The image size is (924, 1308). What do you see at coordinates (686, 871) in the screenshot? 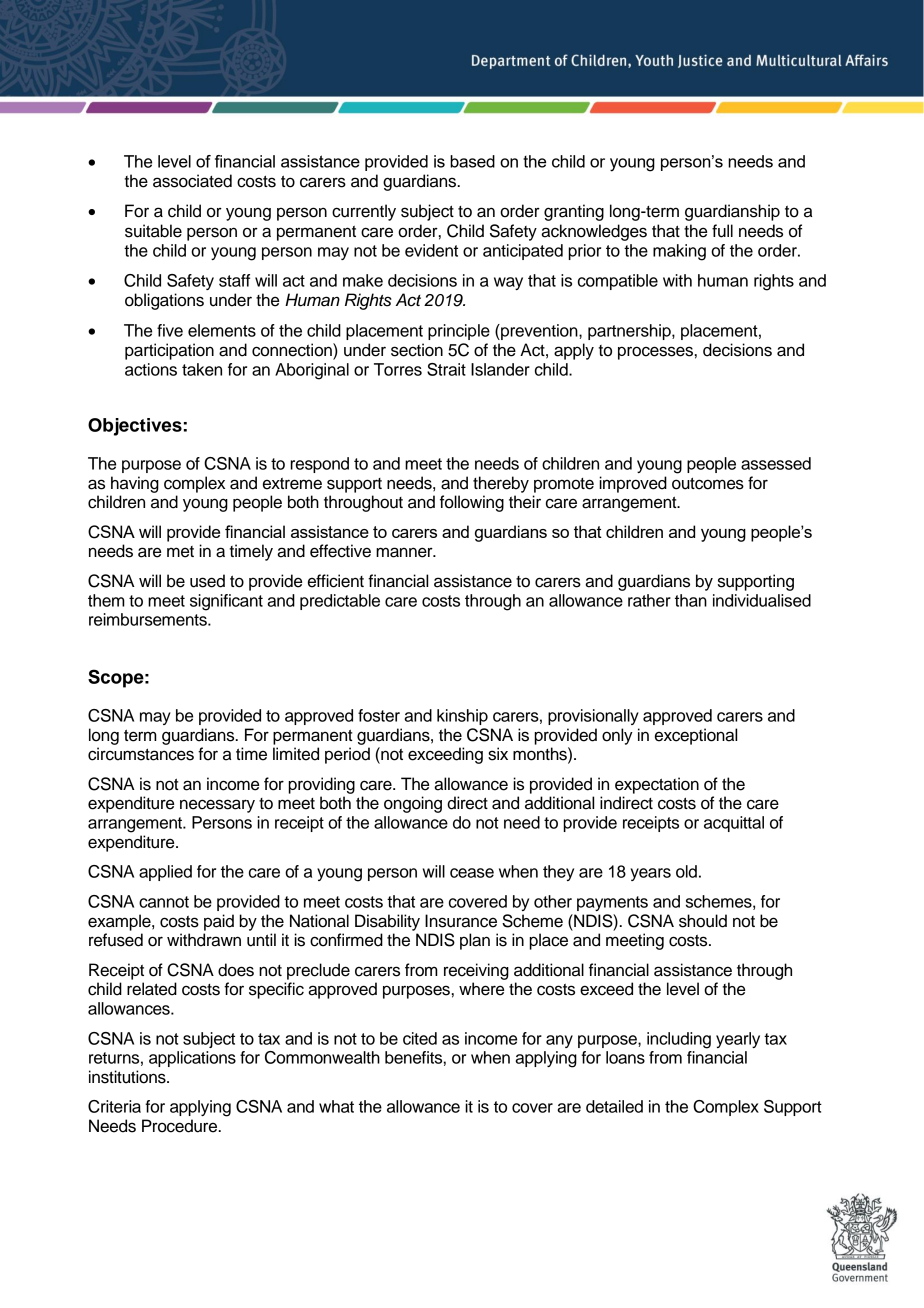
I see `old` at bounding box center [686, 871].
